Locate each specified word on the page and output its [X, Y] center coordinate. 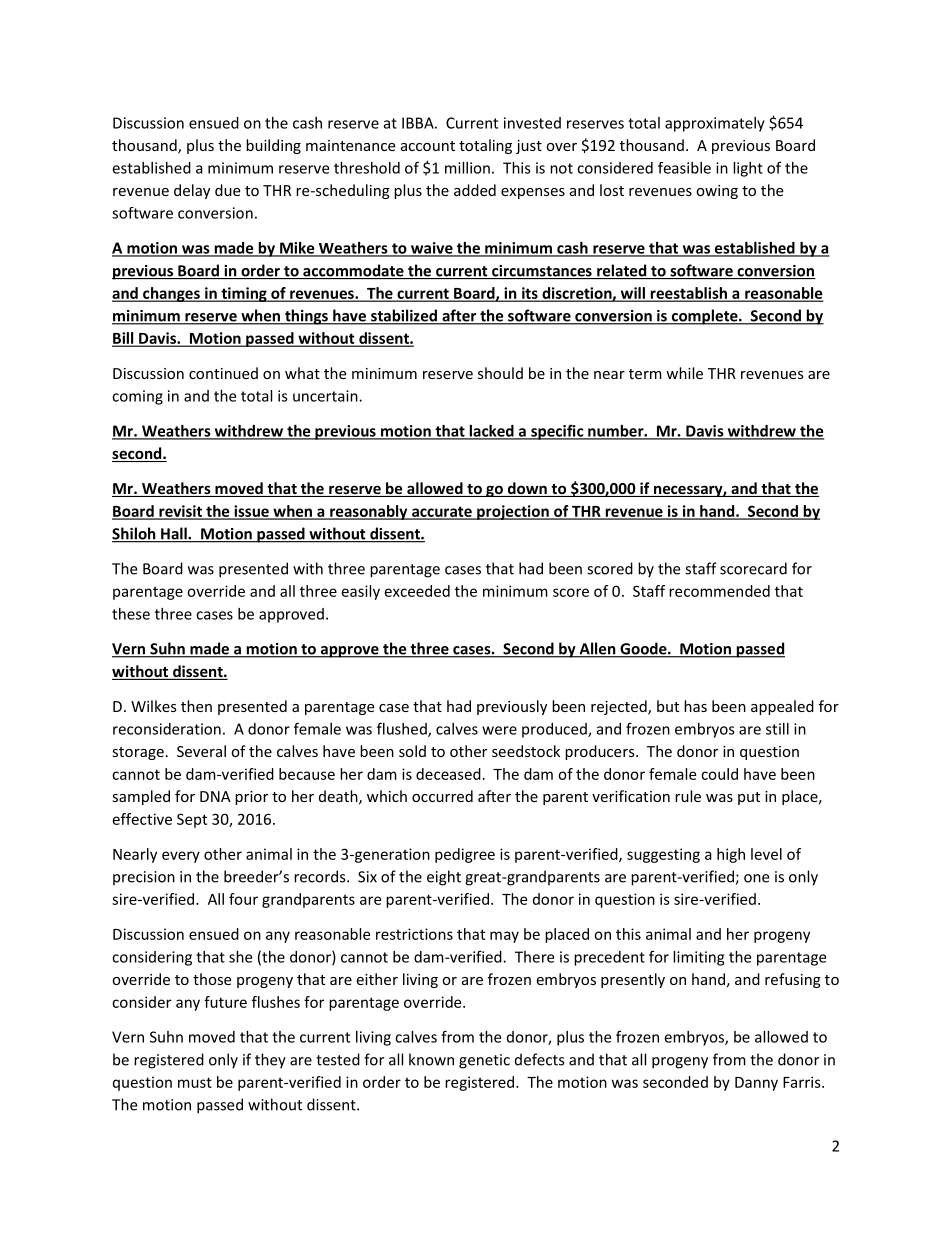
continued [223, 373]
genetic [484, 1061]
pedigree [465, 855]
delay [192, 191]
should [500, 373]
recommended [719, 591]
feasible [684, 168]
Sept [192, 820]
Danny [756, 1084]
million [467, 168]
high [731, 855]
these [131, 614]
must [195, 1082]
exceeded [417, 591]
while [684, 373]
